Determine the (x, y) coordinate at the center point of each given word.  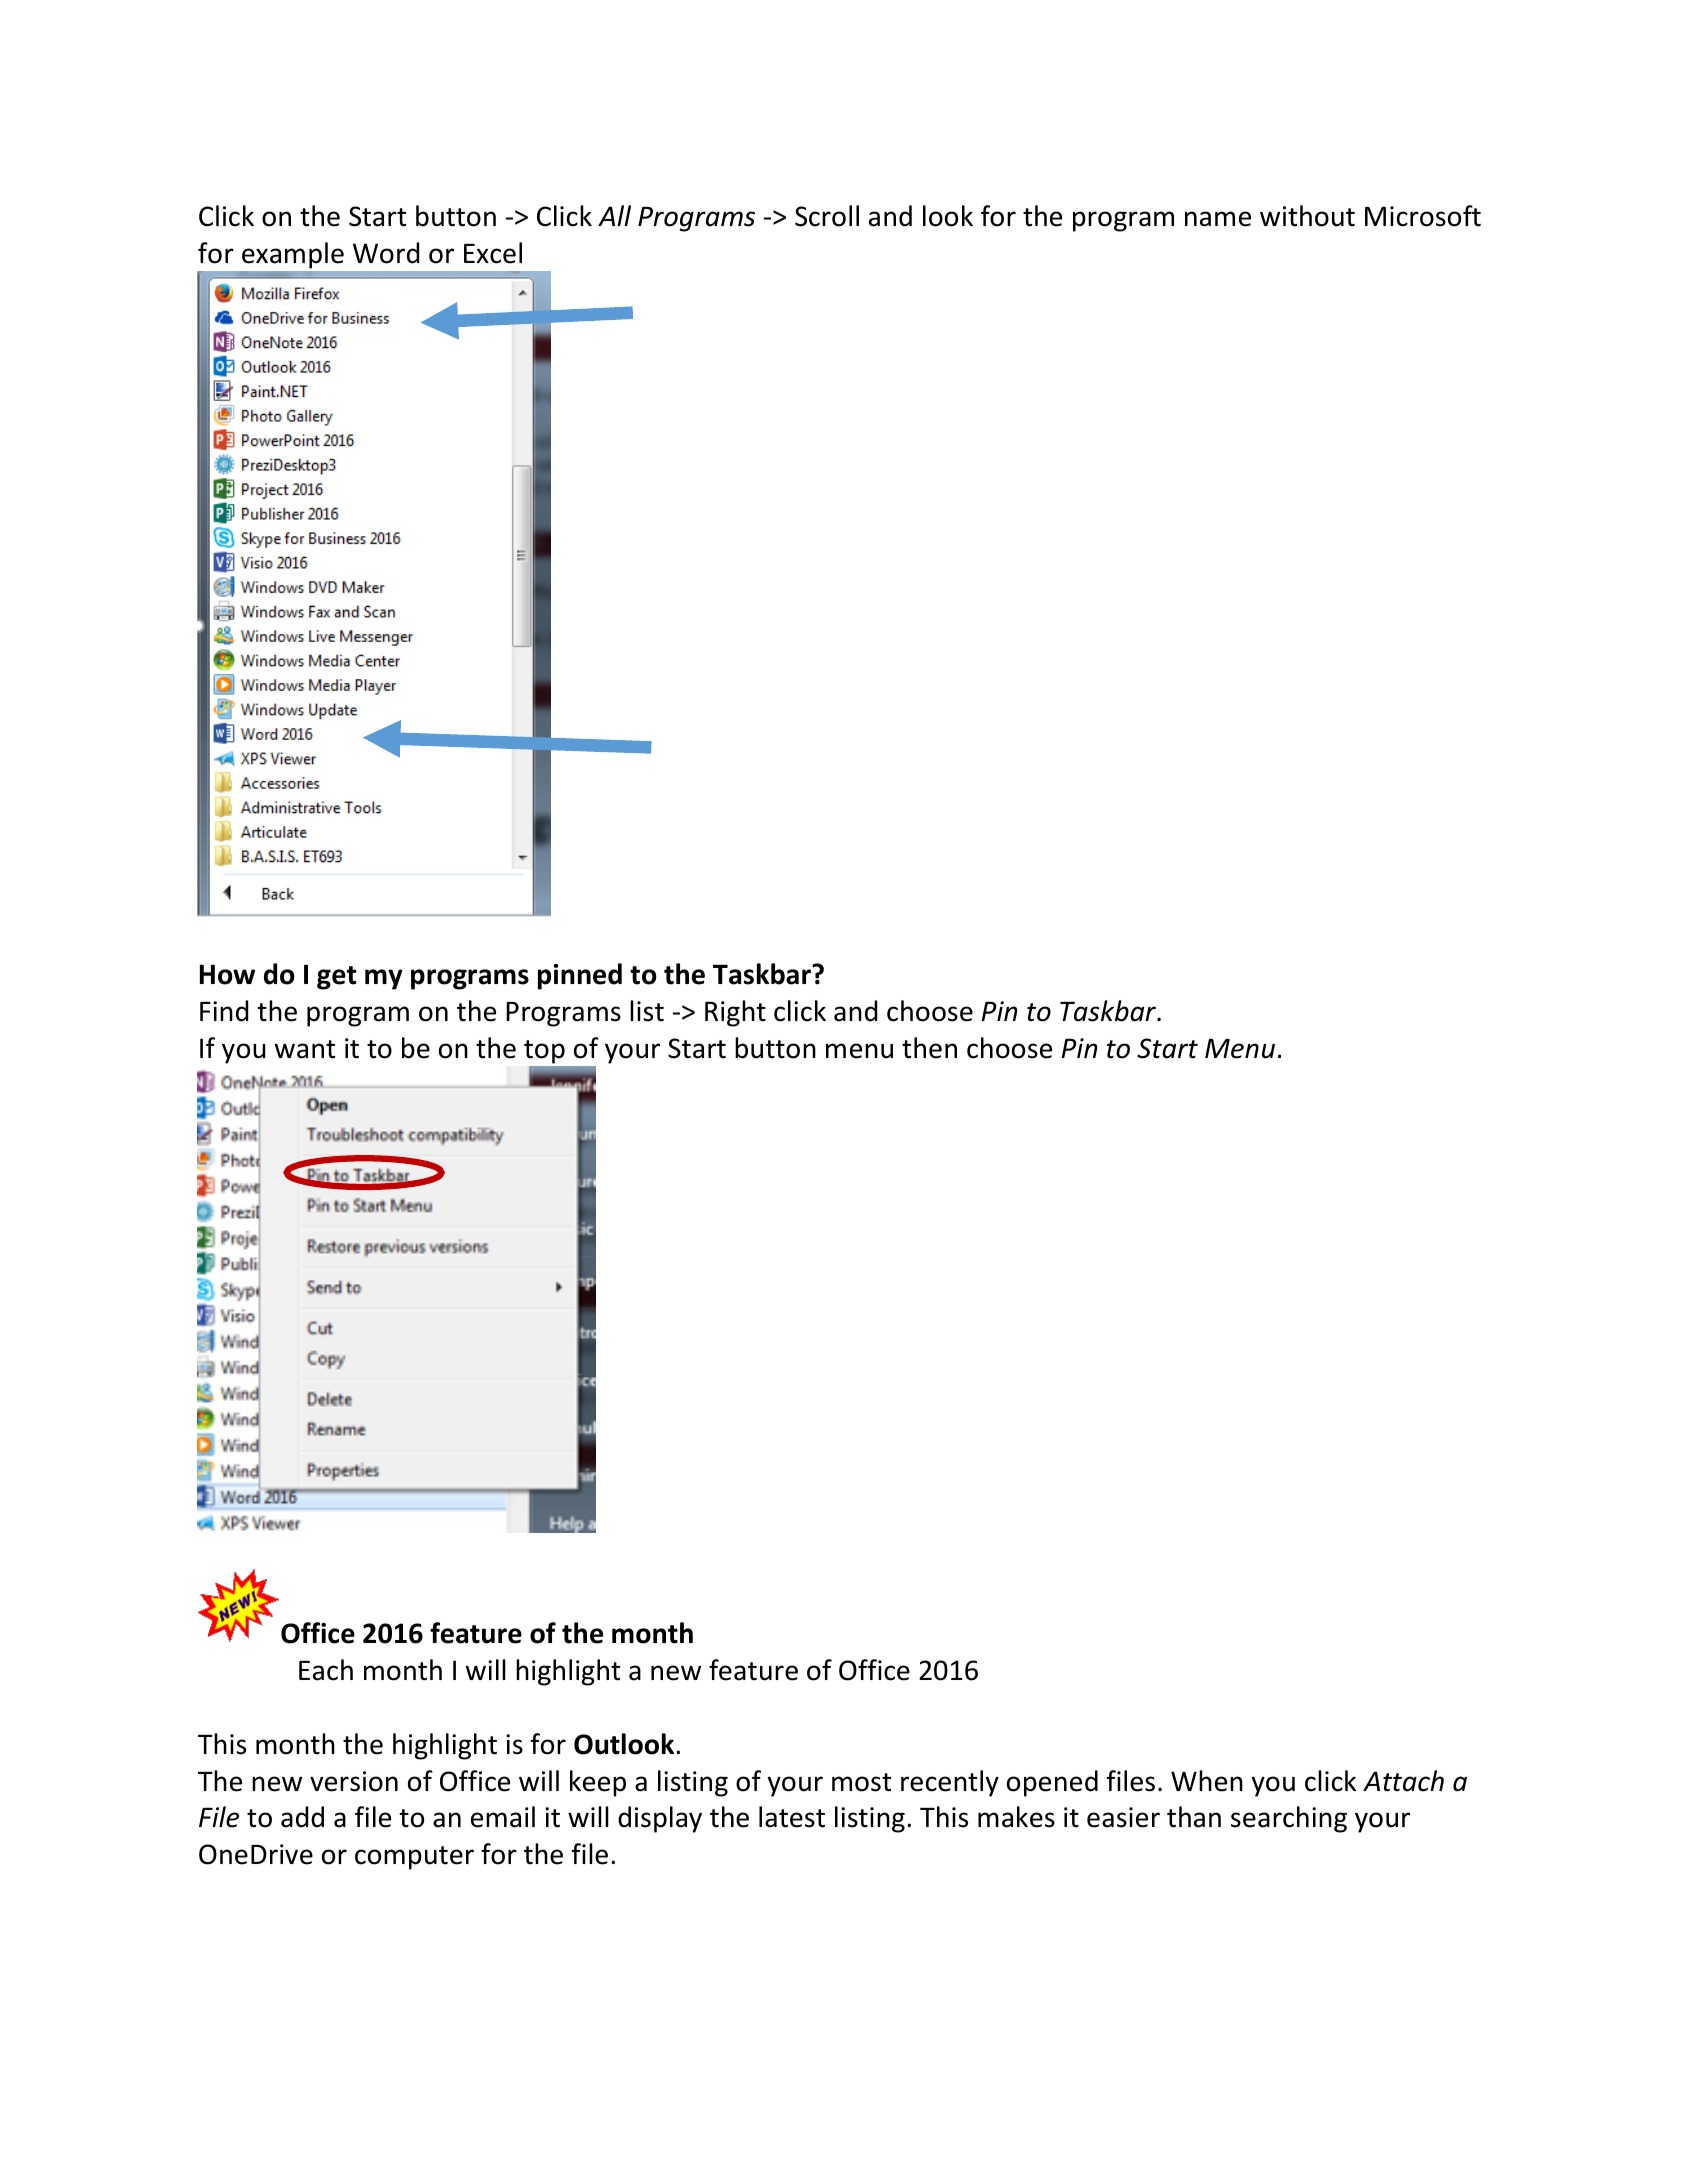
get (336, 978)
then (929, 1048)
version (354, 1781)
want (305, 1049)
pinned (580, 976)
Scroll (827, 216)
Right (735, 1013)
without (1307, 216)
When (1207, 1781)
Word (386, 253)
